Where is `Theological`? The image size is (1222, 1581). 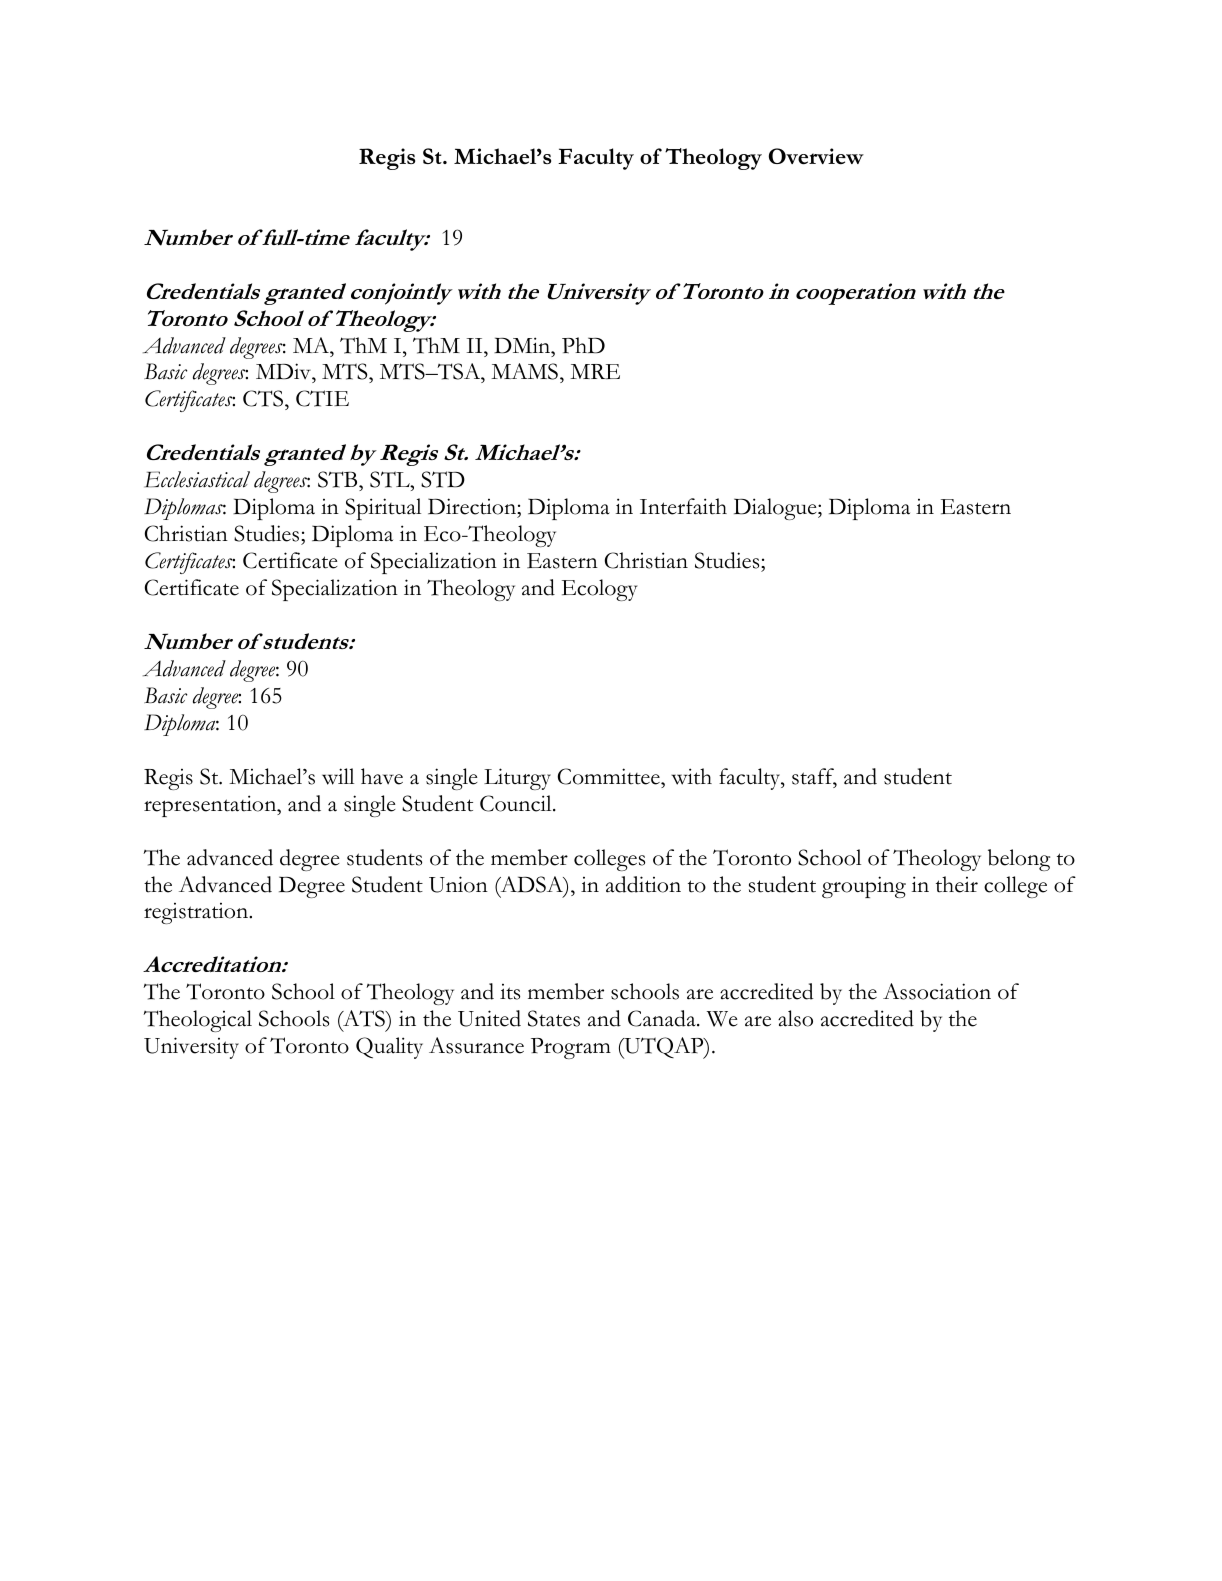
Theological is located at coordinates (197, 1021).
